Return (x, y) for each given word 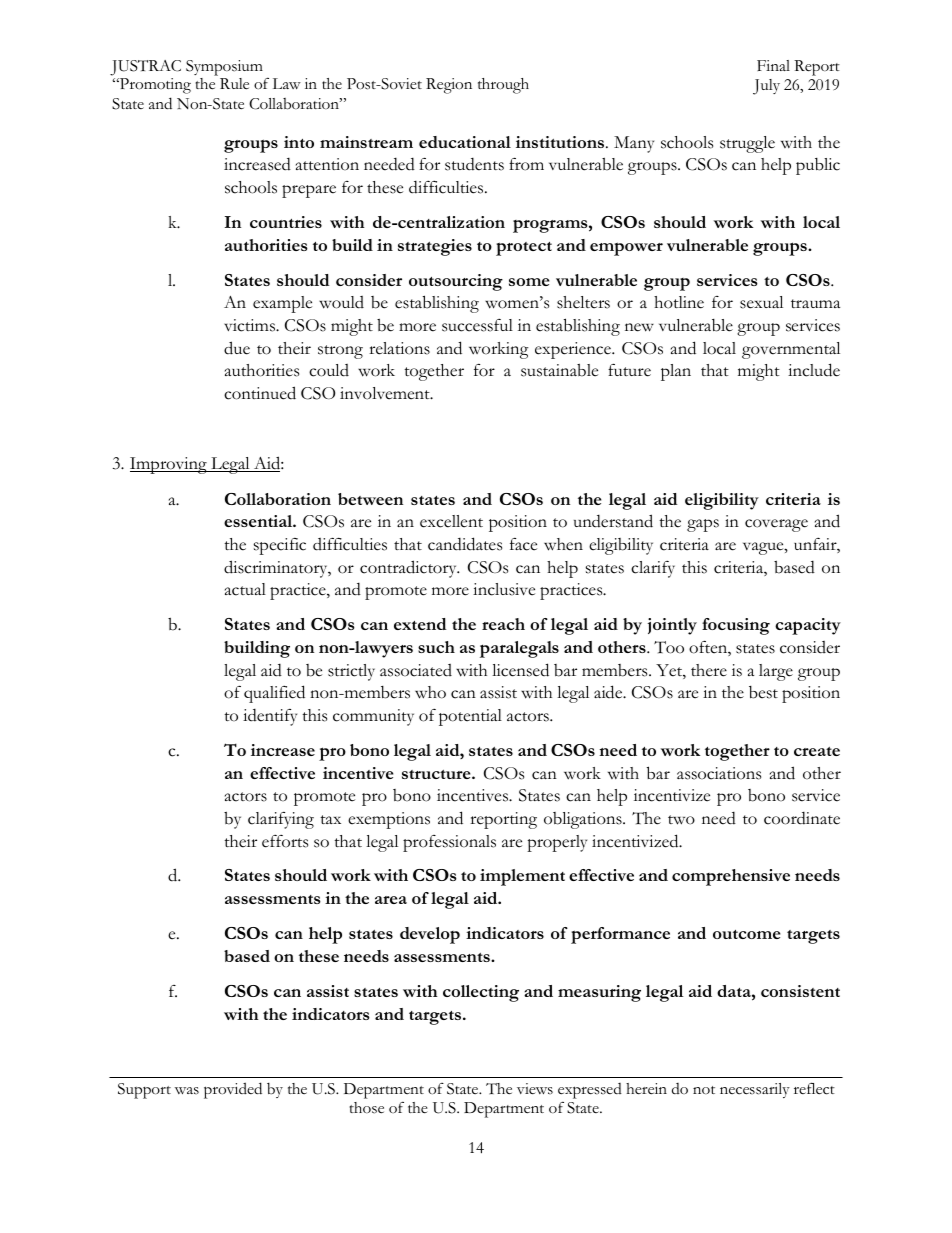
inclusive (504, 589)
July (766, 87)
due (237, 348)
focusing (736, 626)
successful (477, 325)
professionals (449, 843)
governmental (791, 350)
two (681, 820)
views (535, 1089)
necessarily (755, 1090)
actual (245, 589)
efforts (285, 841)
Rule (234, 84)
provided (233, 1090)
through (503, 86)
